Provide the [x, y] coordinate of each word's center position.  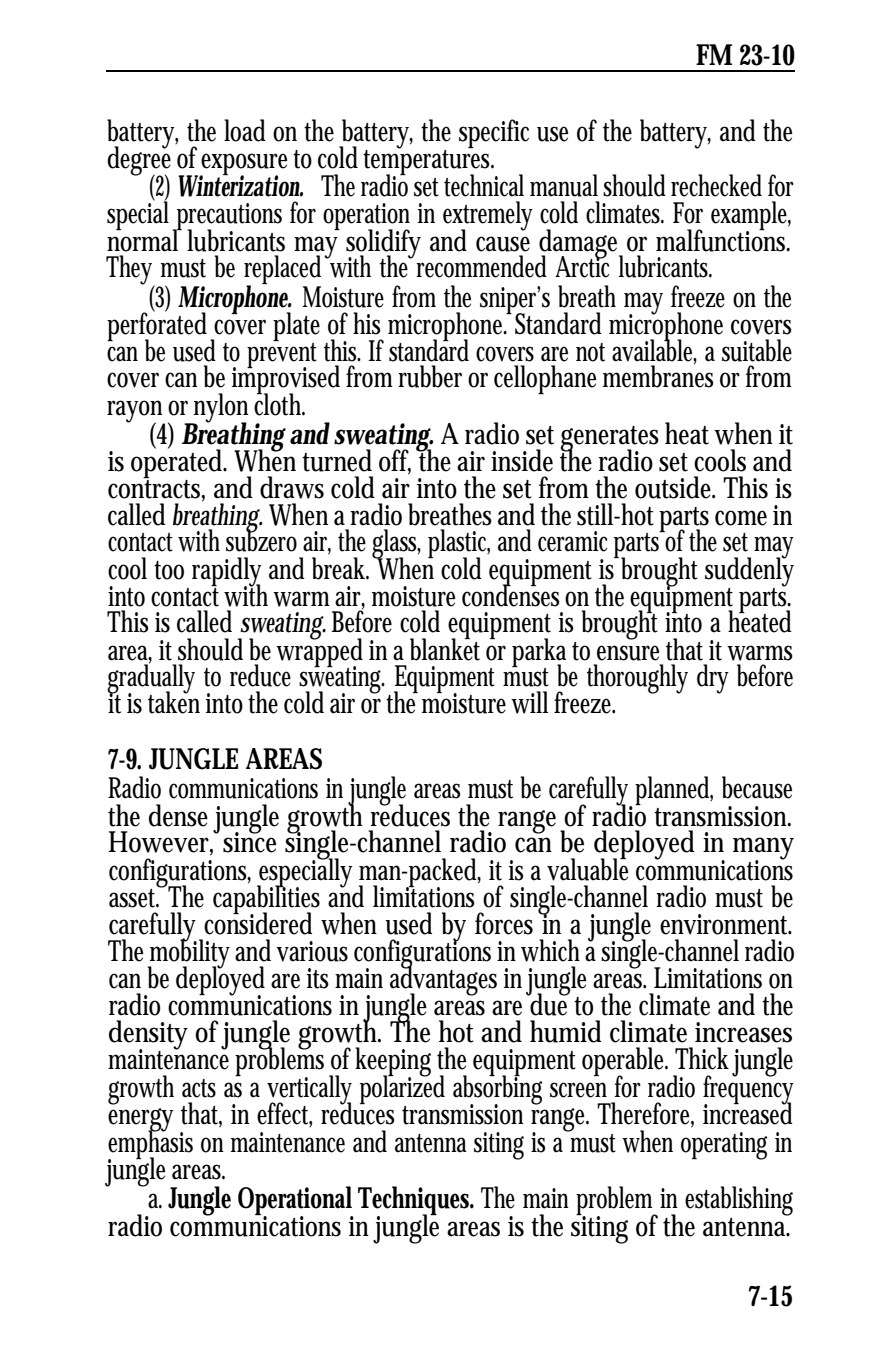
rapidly [226, 573]
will [529, 702]
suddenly [749, 572]
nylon [220, 409]
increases [743, 1032]
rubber [430, 376]
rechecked [716, 185]
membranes [658, 375]
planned [672, 790]
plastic [458, 545]
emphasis [150, 1144]
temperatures [426, 162]
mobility [189, 954]
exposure [243, 165]
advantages [443, 981]
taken [174, 701]
